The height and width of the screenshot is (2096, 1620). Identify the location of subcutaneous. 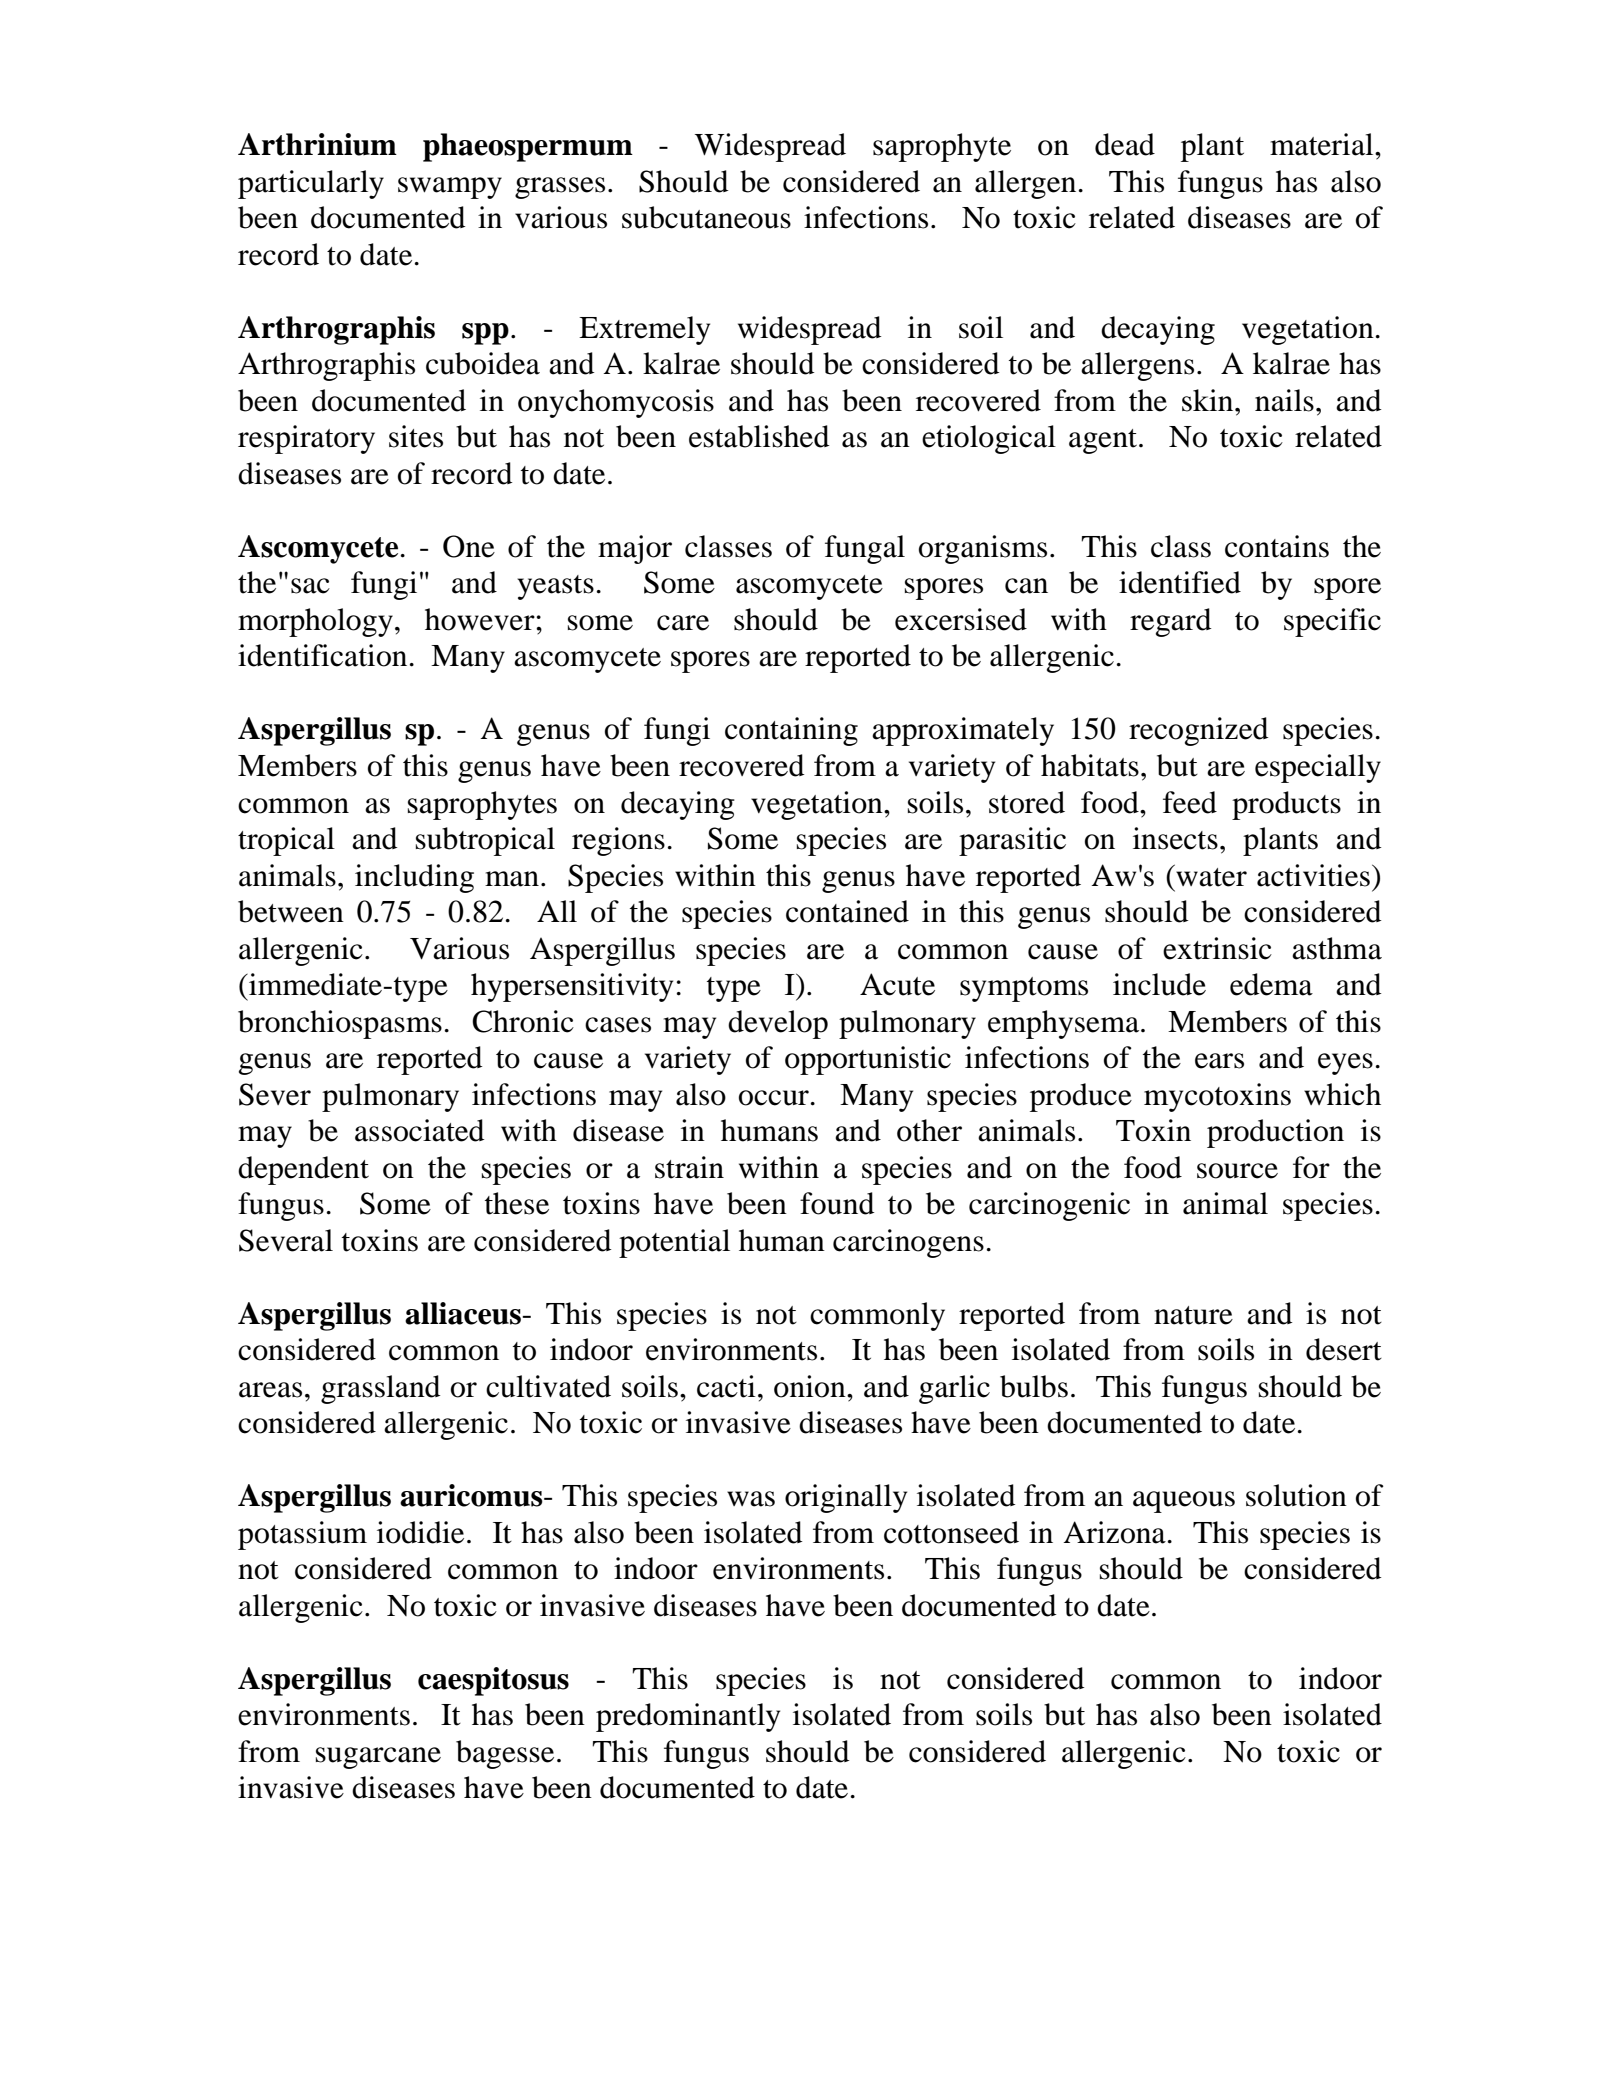
(706, 217).
